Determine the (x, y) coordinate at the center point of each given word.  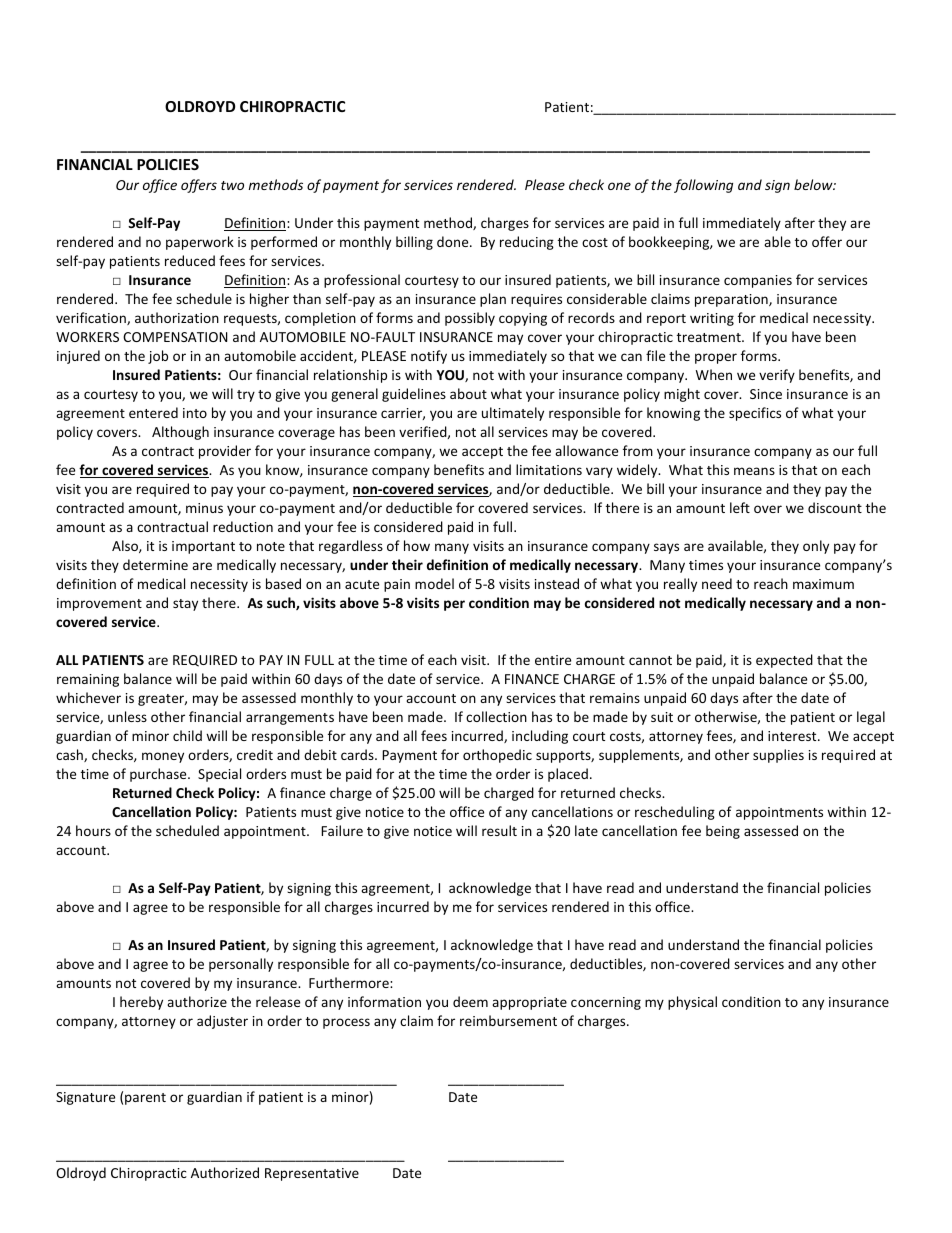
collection (496, 716)
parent (145, 1099)
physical (692, 1003)
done (454, 241)
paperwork (200, 243)
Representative (312, 1174)
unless (127, 716)
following (703, 186)
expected (784, 661)
